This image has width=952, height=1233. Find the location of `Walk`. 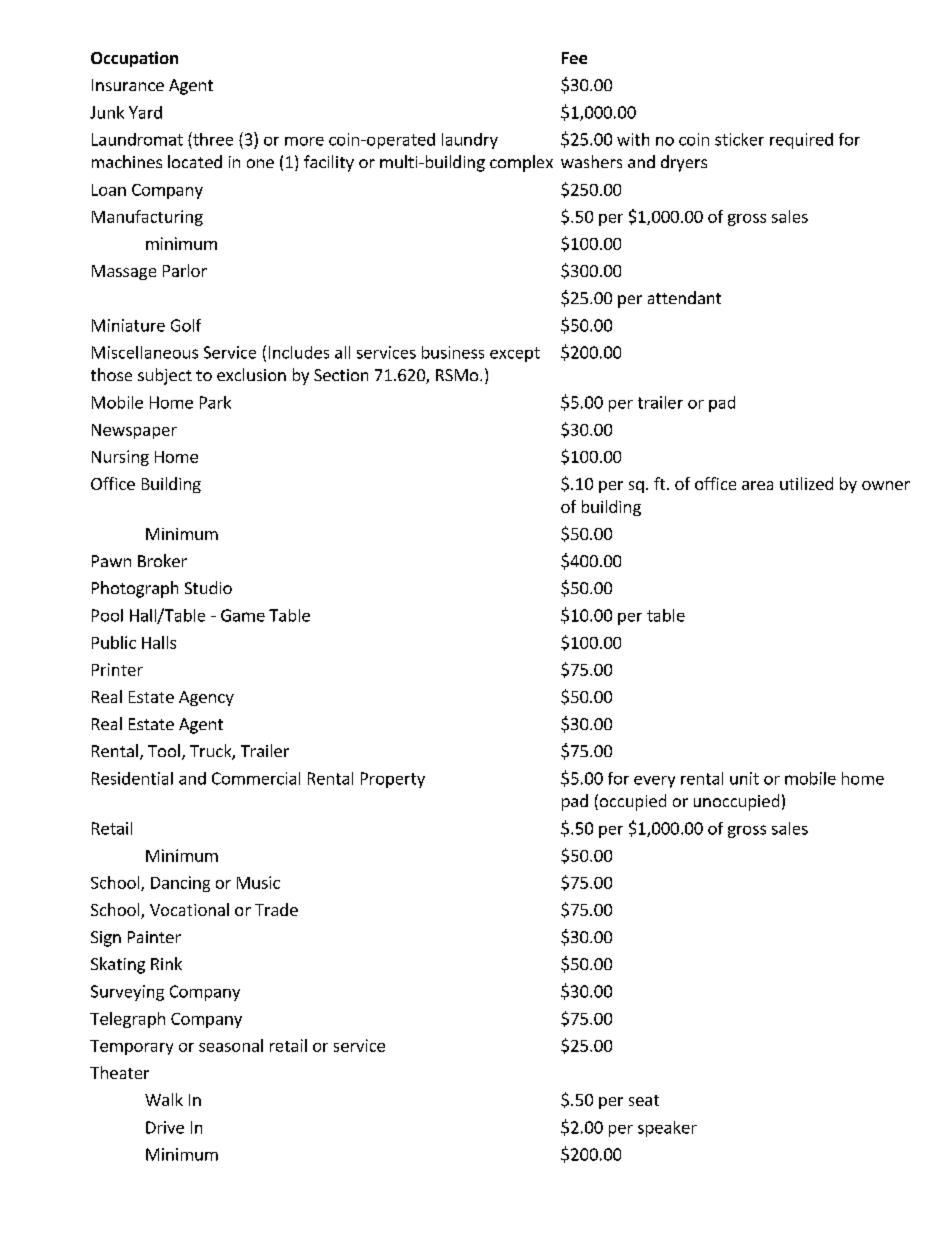

Walk is located at coordinates (164, 1099).
